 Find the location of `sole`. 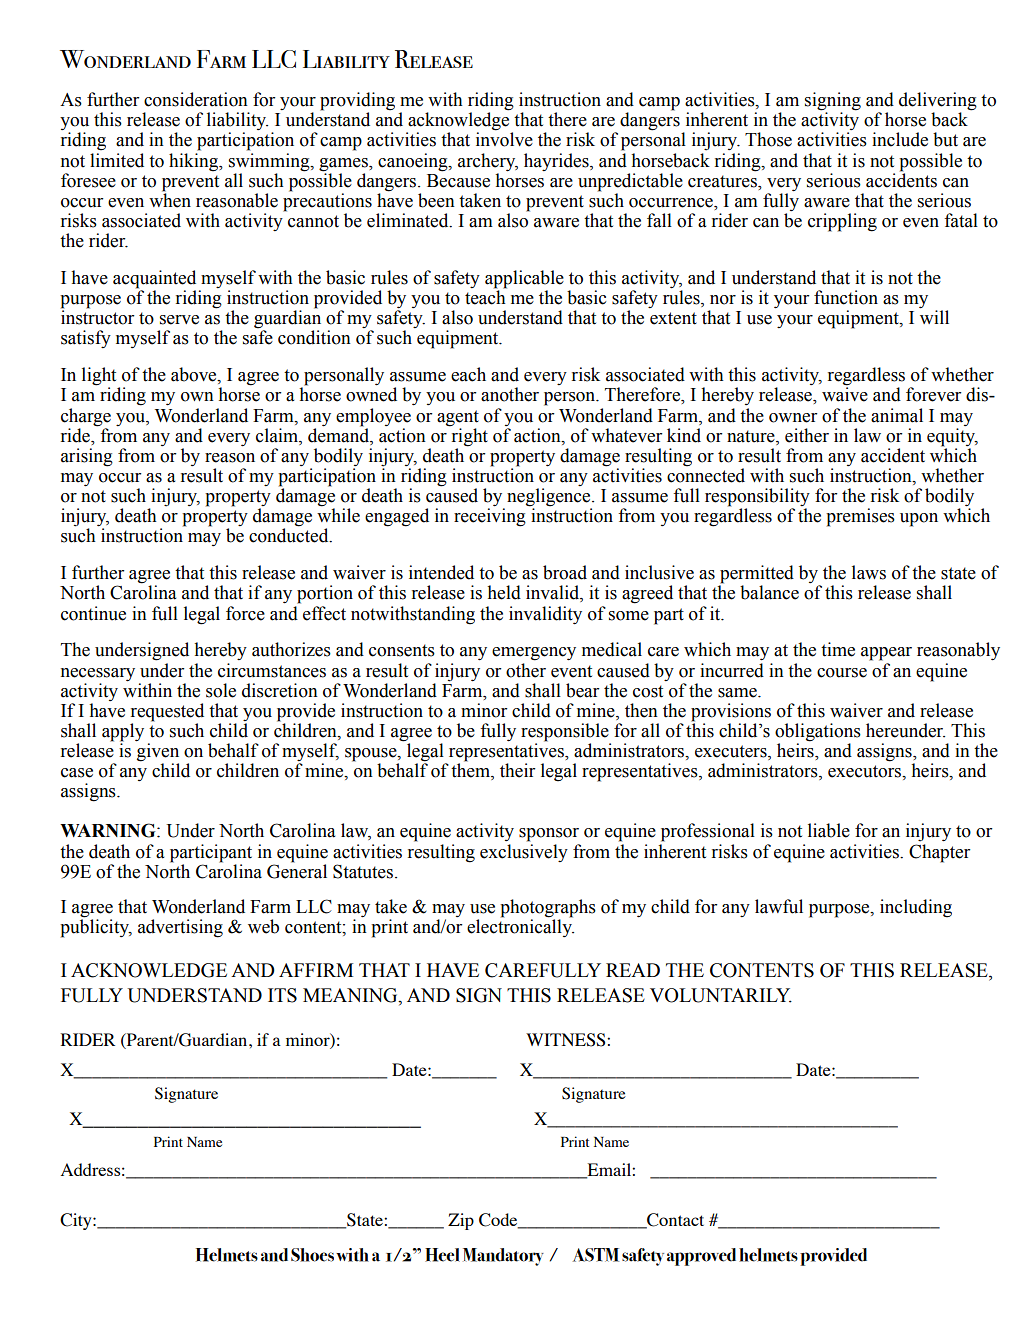

sole is located at coordinates (221, 690).
